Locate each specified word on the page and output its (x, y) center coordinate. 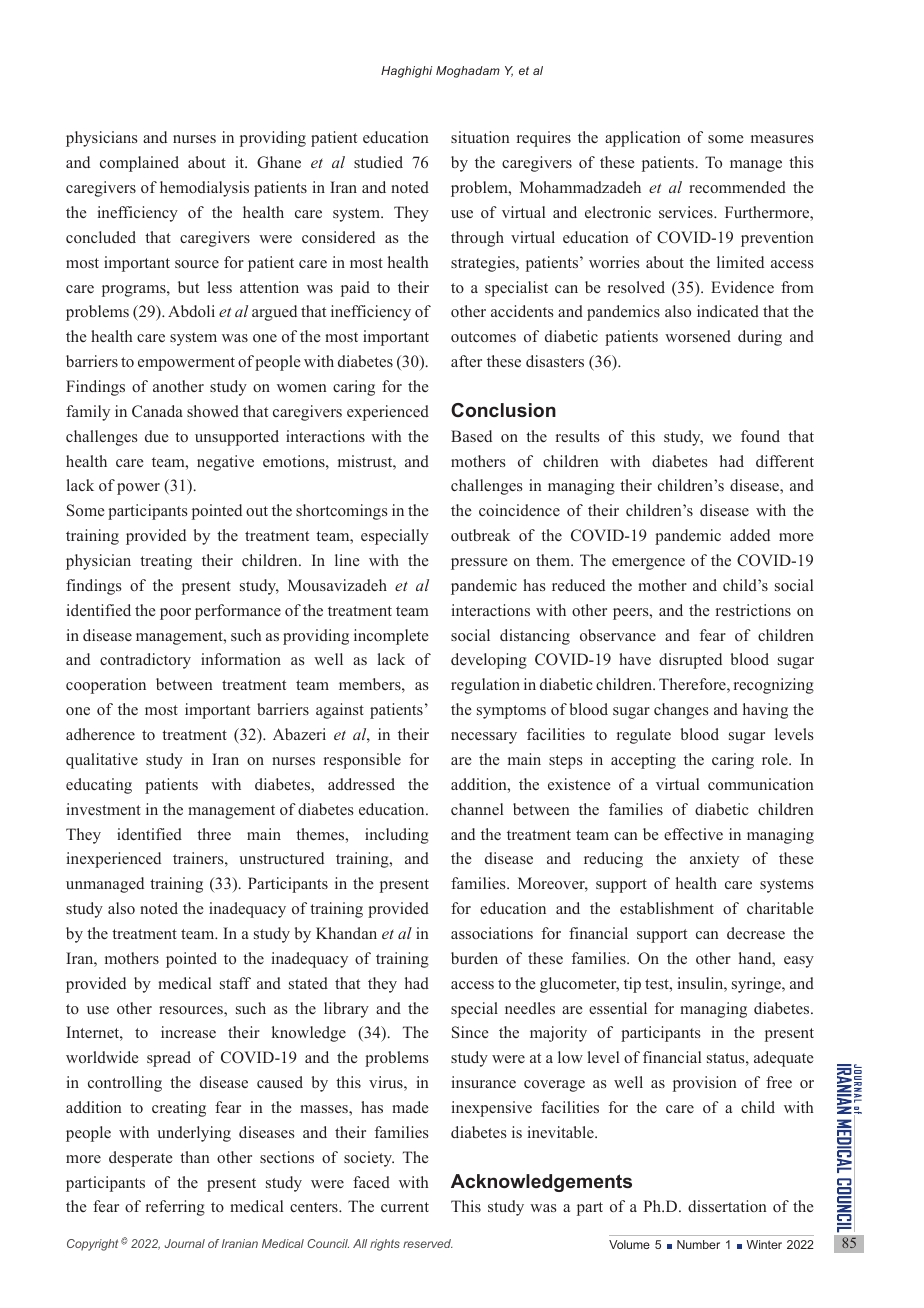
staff (235, 983)
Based (471, 436)
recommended (737, 187)
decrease (756, 933)
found (760, 436)
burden (474, 958)
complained (139, 164)
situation (480, 137)
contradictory (145, 661)
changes (681, 711)
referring (175, 1208)
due (157, 436)
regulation (485, 686)
